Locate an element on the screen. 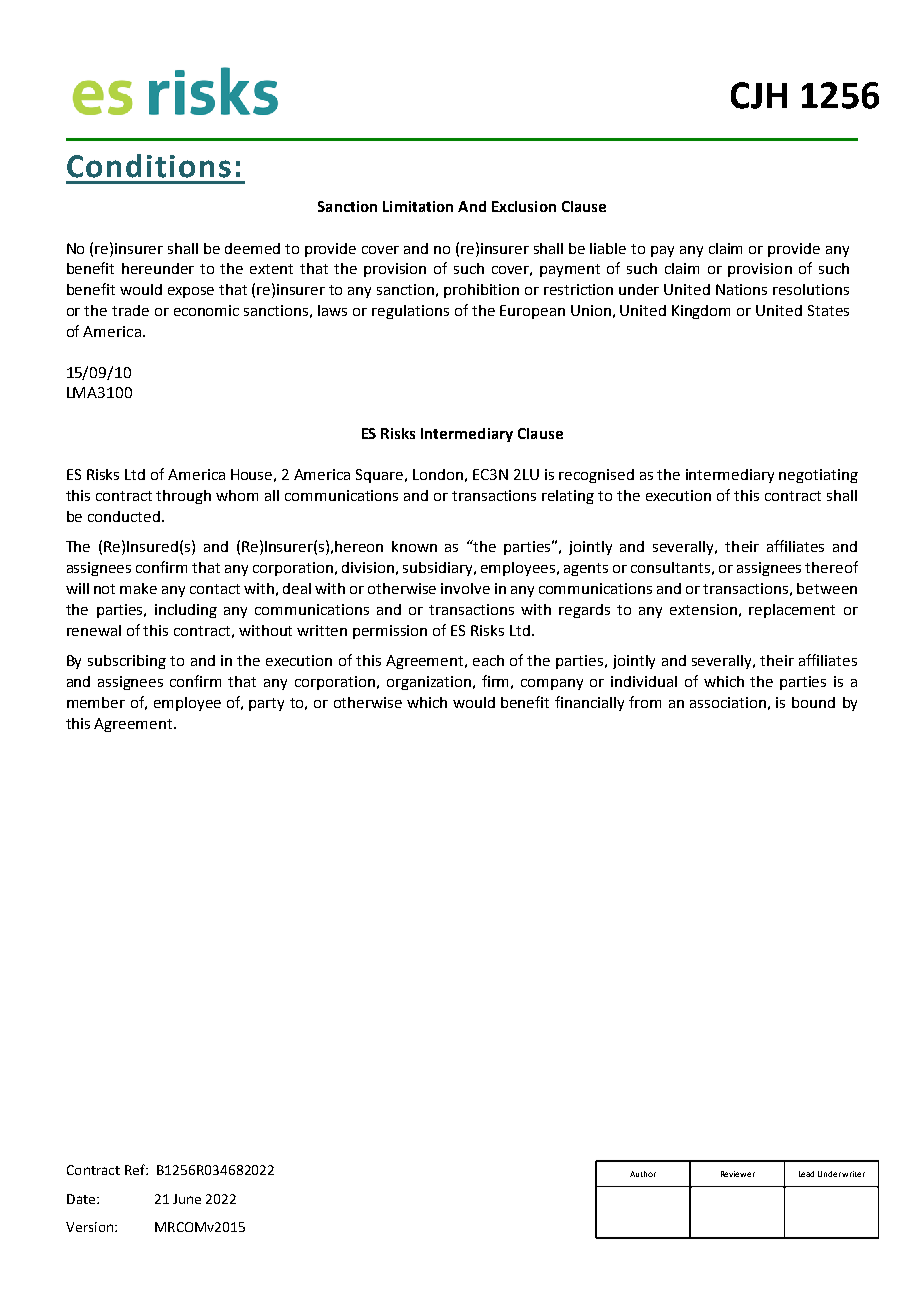 This screenshot has width=924, height=1308. Ref is located at coordinates (136, 1169).
